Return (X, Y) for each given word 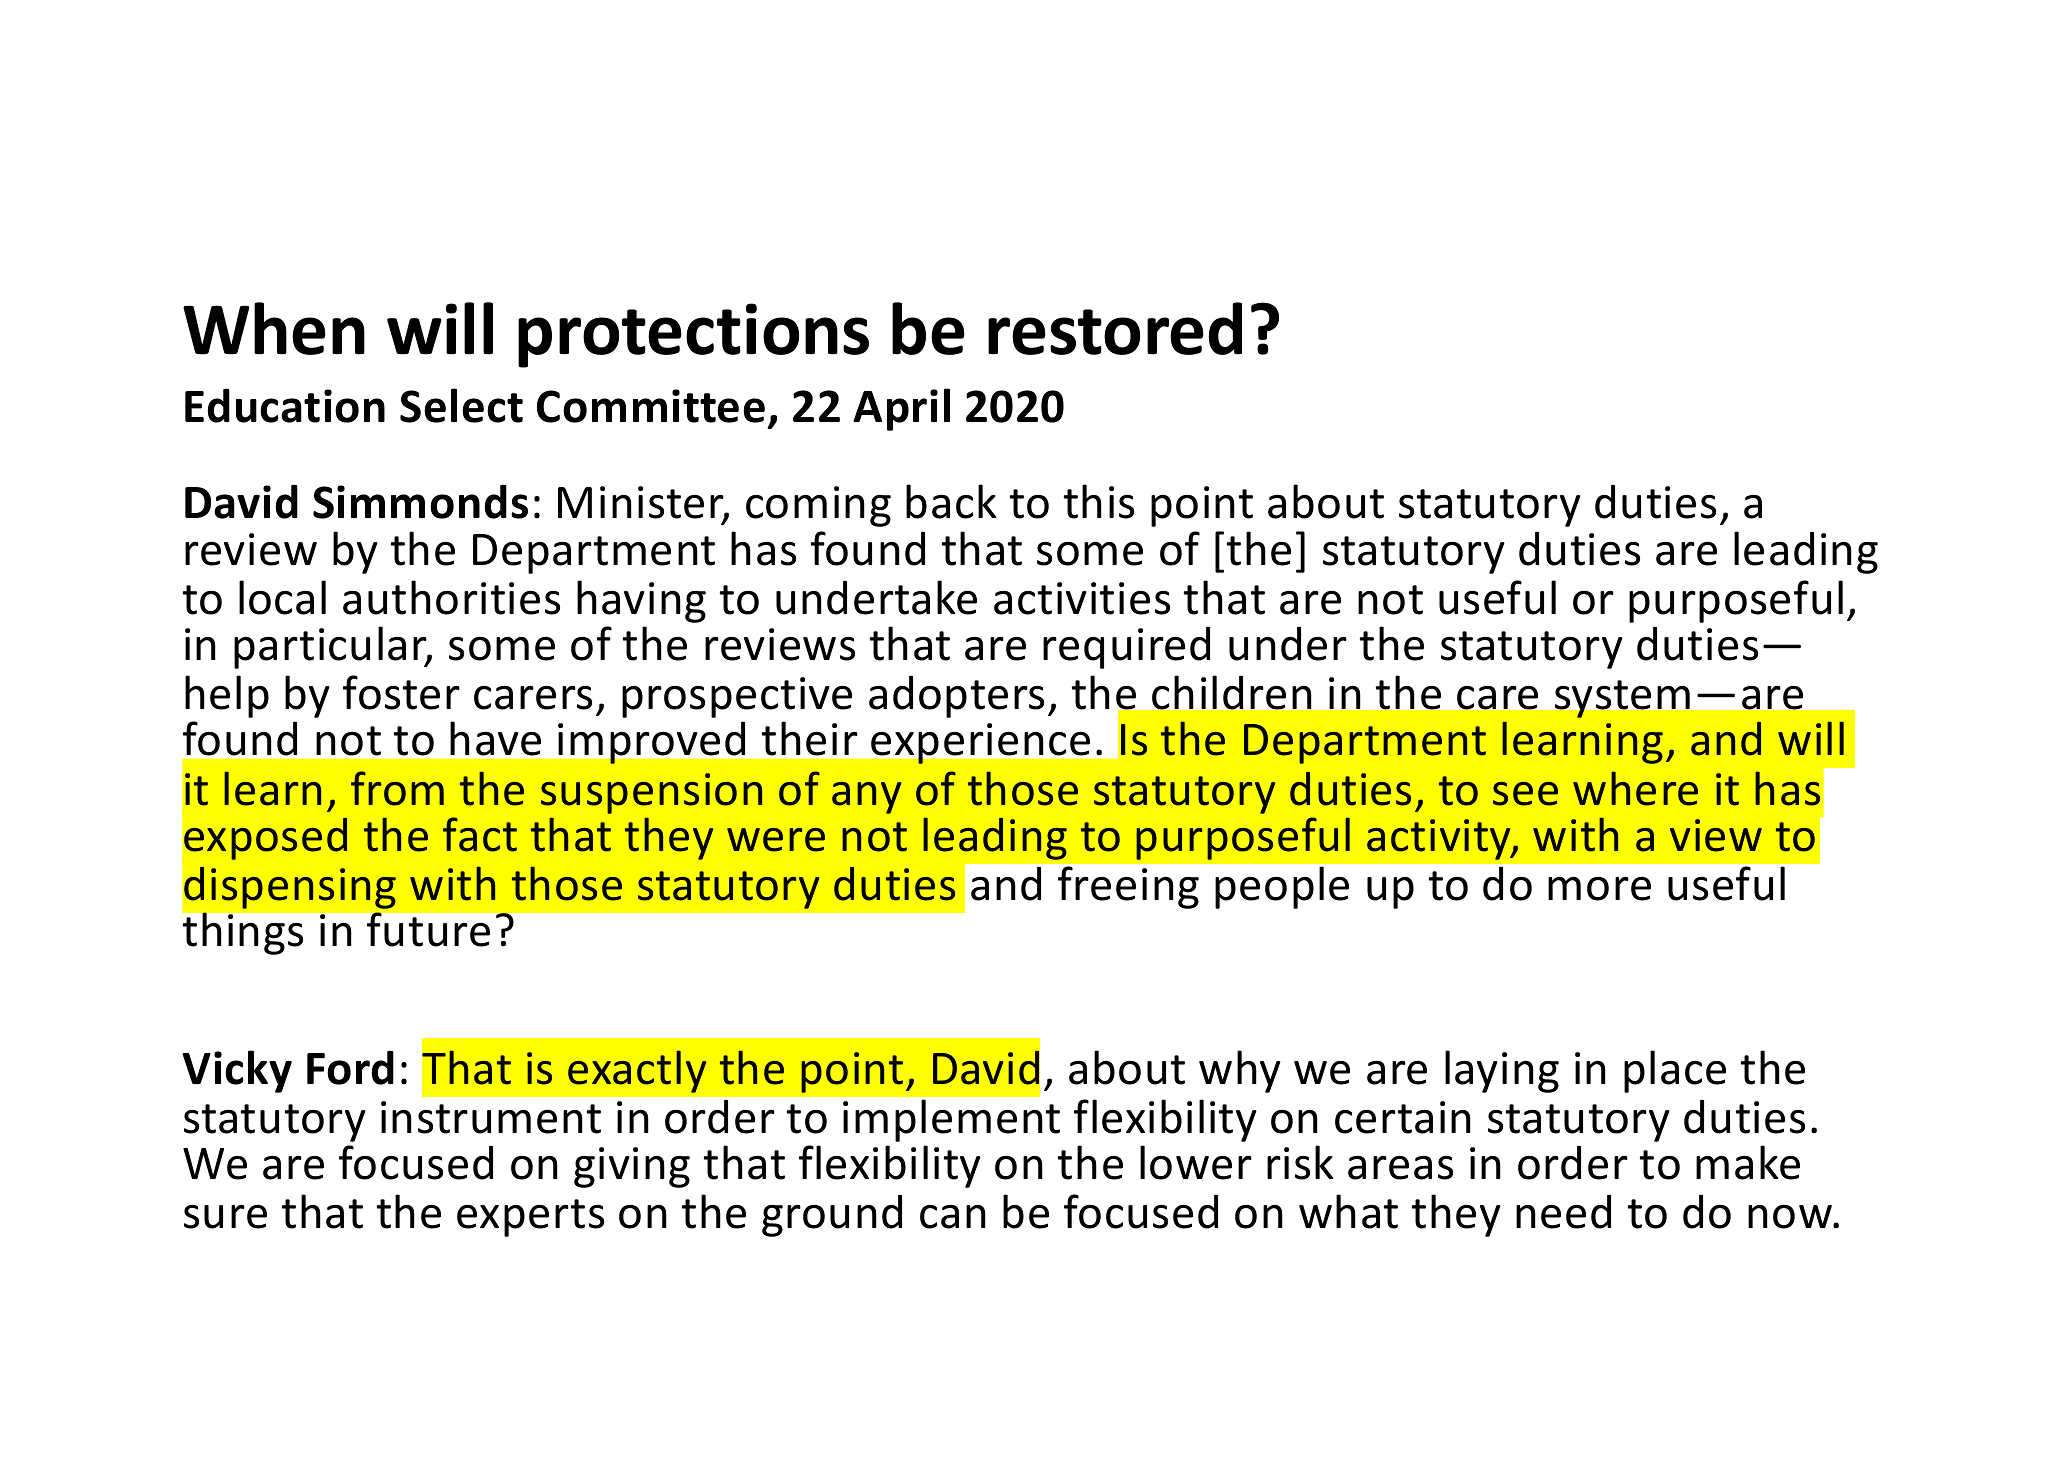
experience (980, 743)
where (1635, 788)
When (274, 328)
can (953, 1217)
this (1099, 501)
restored (1115, 328)
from (397, 788)
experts (530, 1218)
